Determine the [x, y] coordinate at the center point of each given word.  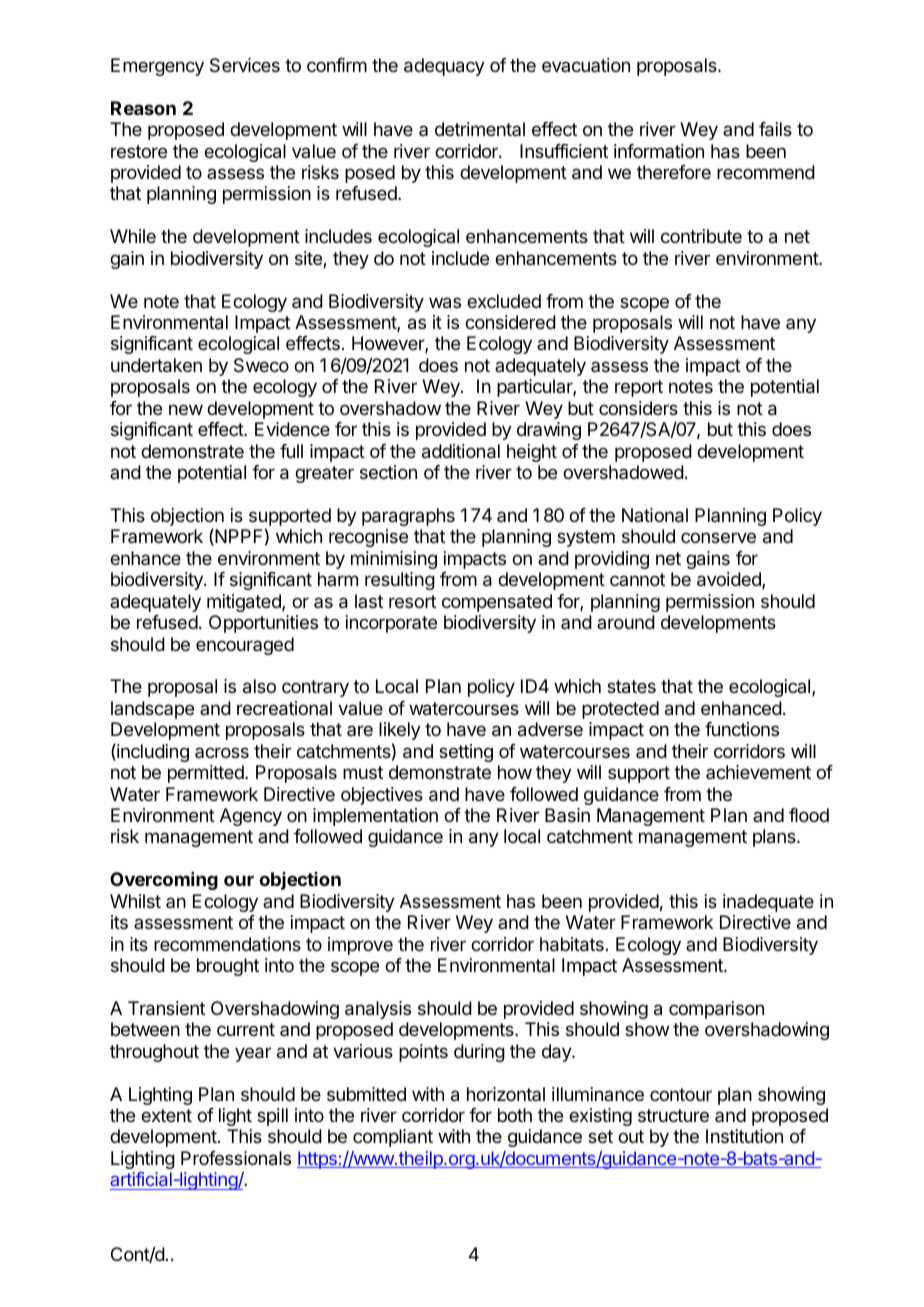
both [515, 1115]
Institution [744, 1136]
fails [775, 129]
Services [245, 65]
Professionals [236, 1158]
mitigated [245, 603]
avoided [730, 580]
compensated [497, 603]
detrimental [480, 129]
